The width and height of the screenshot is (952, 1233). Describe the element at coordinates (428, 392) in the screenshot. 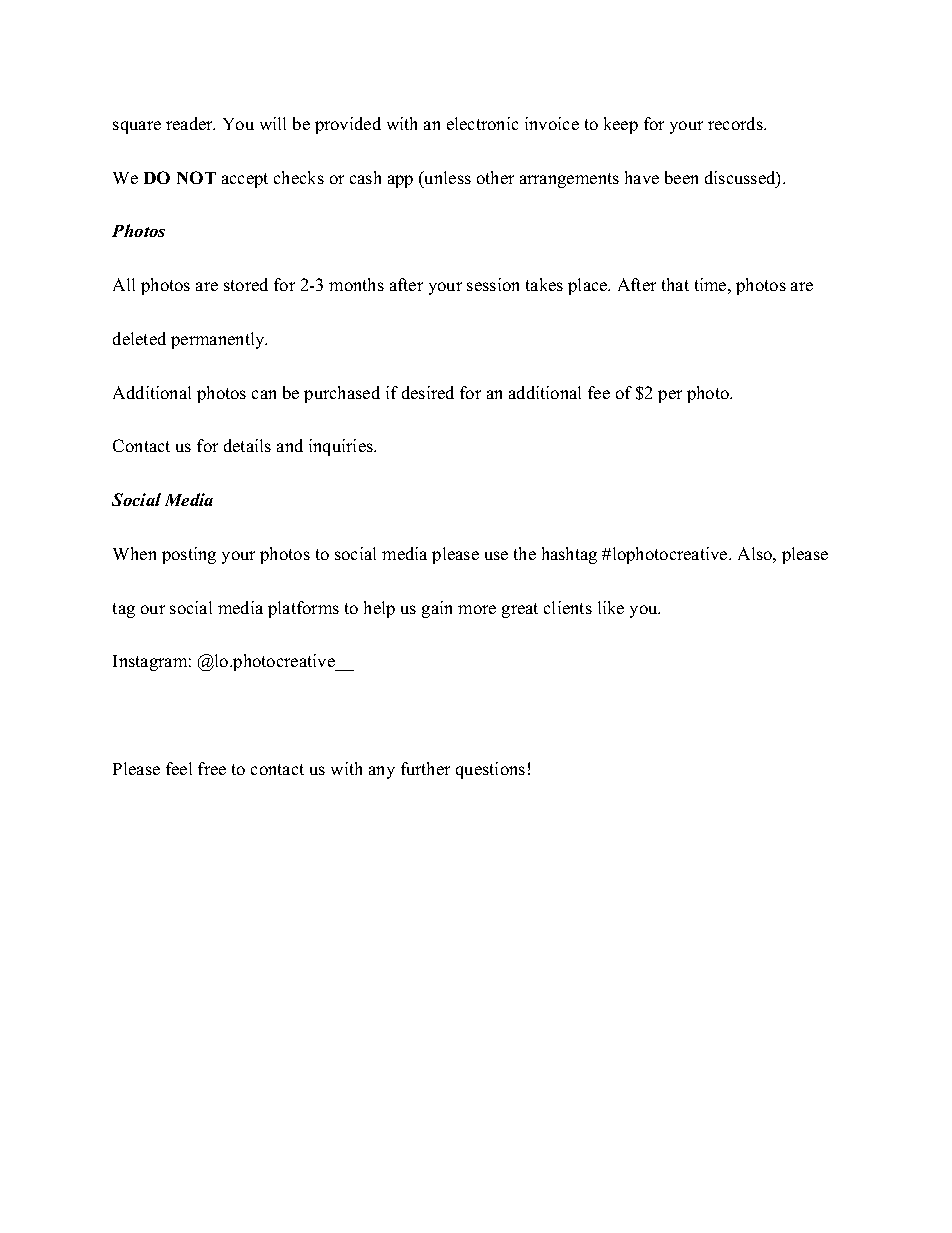

I see `desired` at that location.
